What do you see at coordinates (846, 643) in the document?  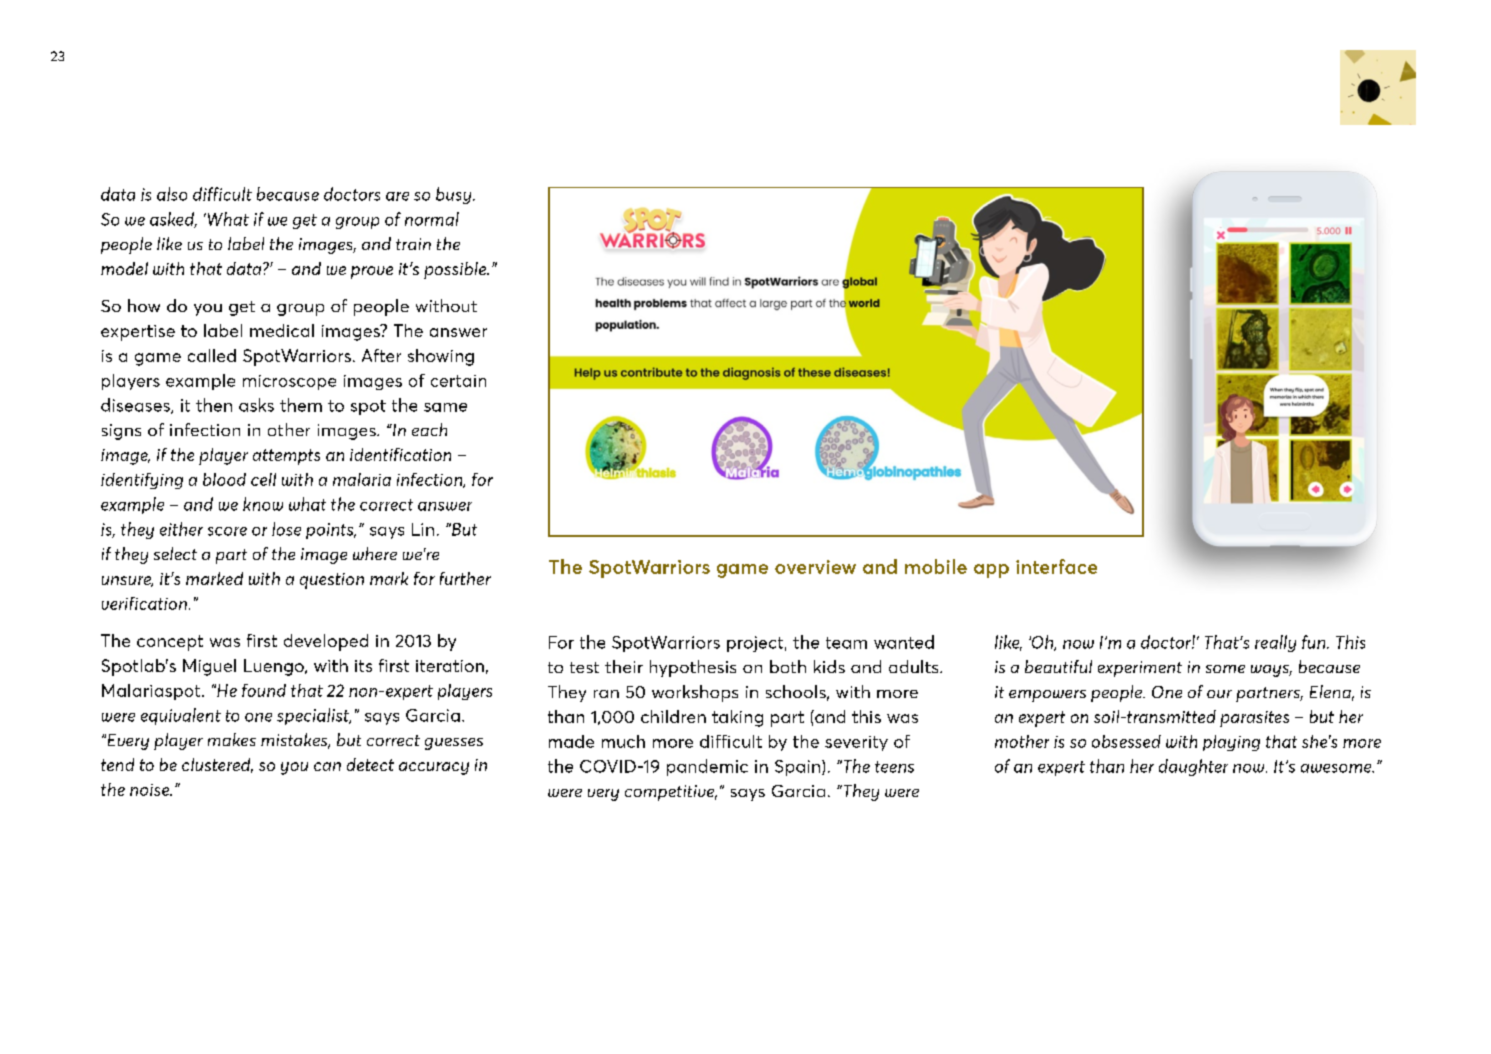 I see `team` at bounding box center [846, 643].
